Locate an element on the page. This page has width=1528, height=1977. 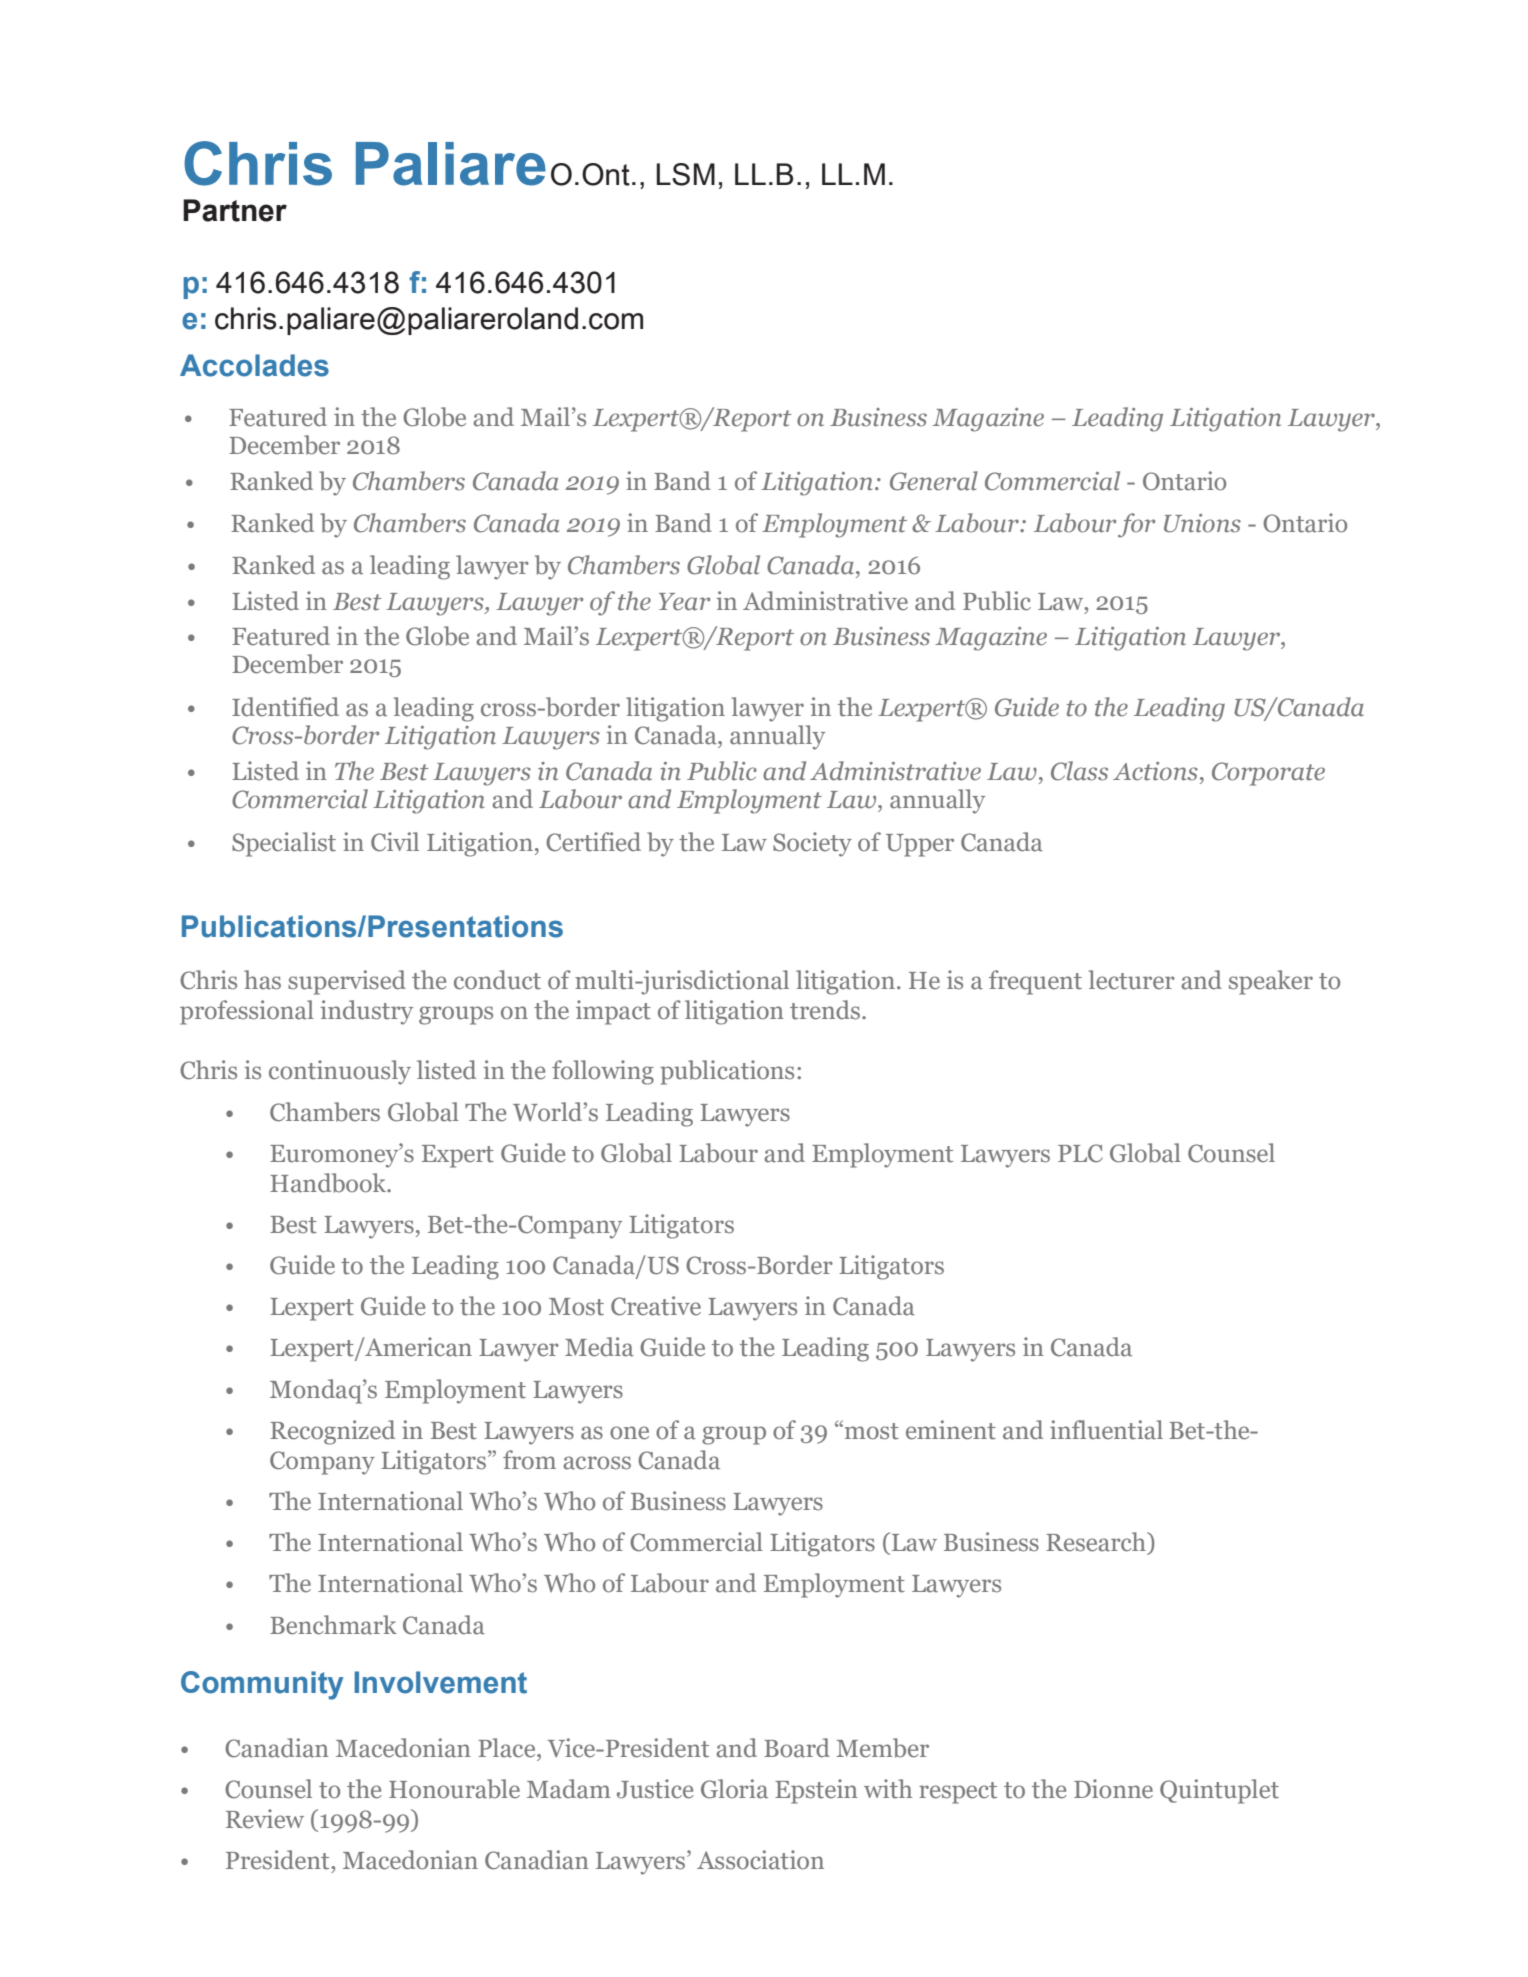
Gloria is located at coordinates (734, 1789).
